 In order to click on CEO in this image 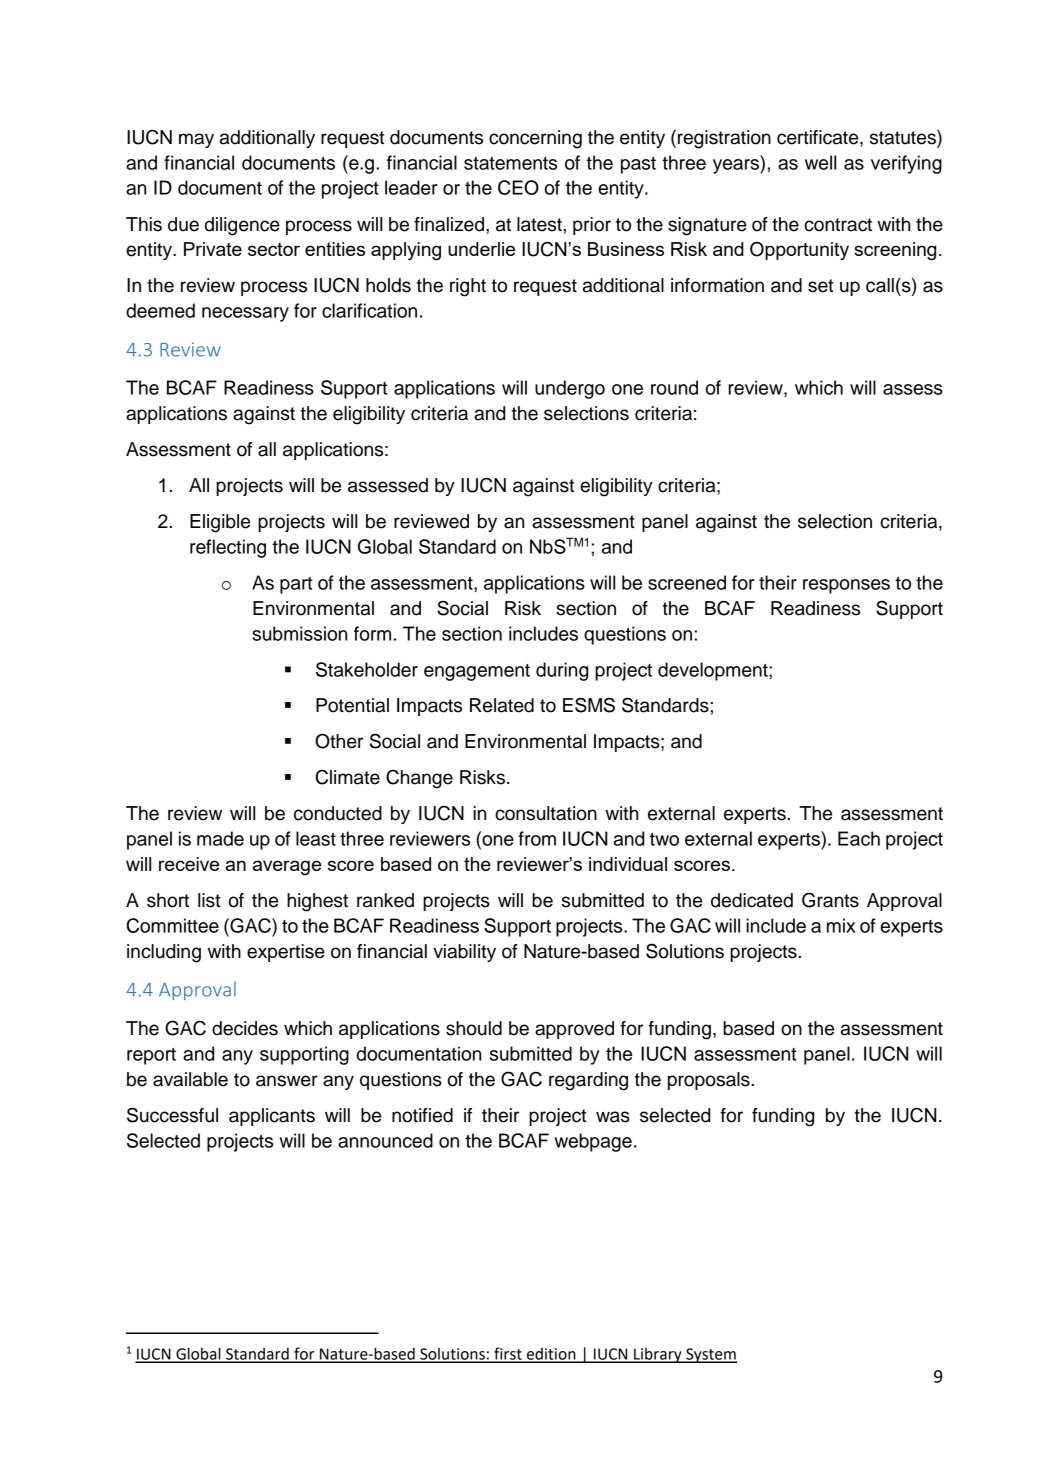, I will do `click(518, 187)`.
